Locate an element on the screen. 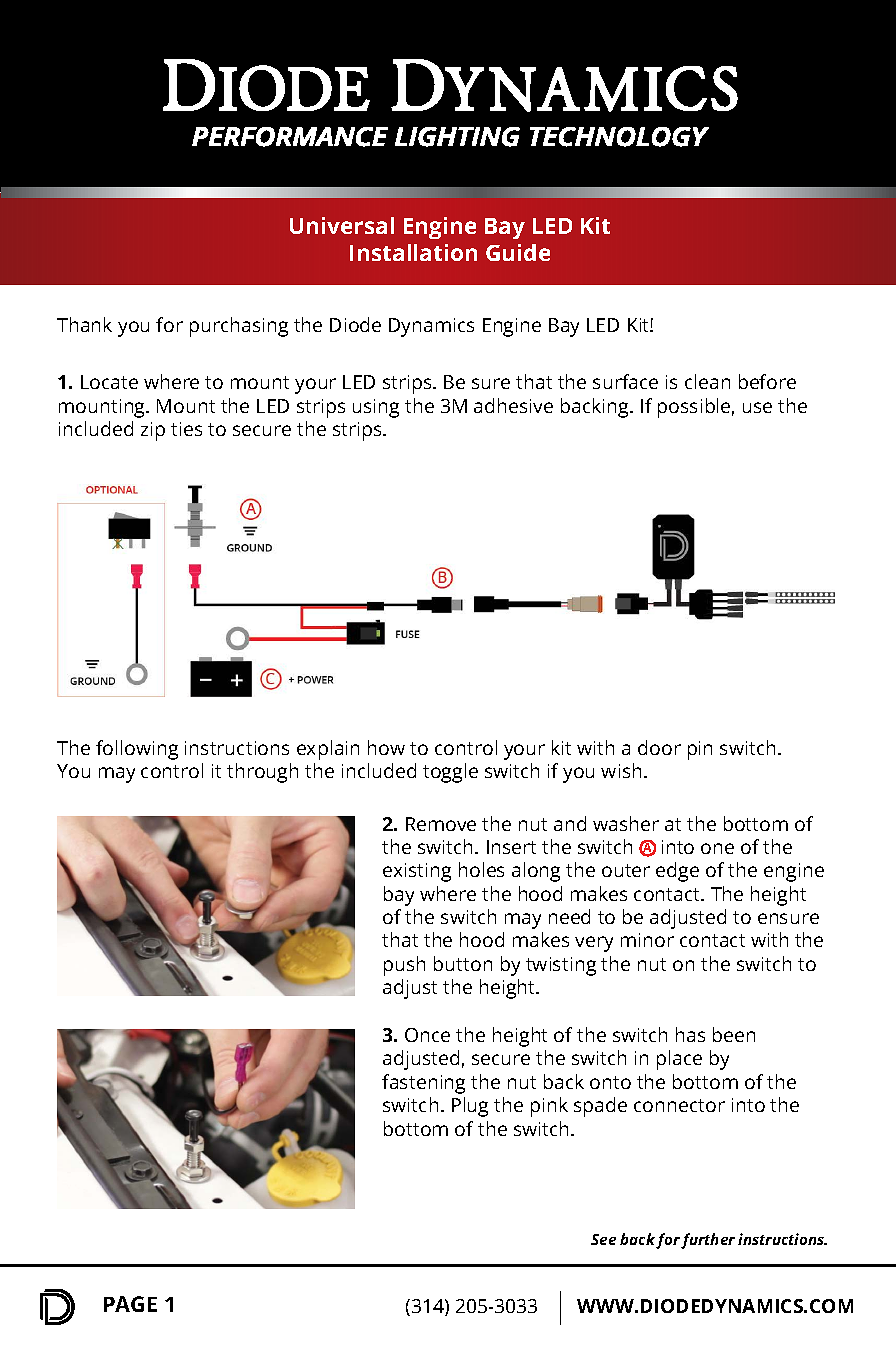 The width and height of the screenshot is (896, 1364). toggle is located at coordinates (450, 773).
